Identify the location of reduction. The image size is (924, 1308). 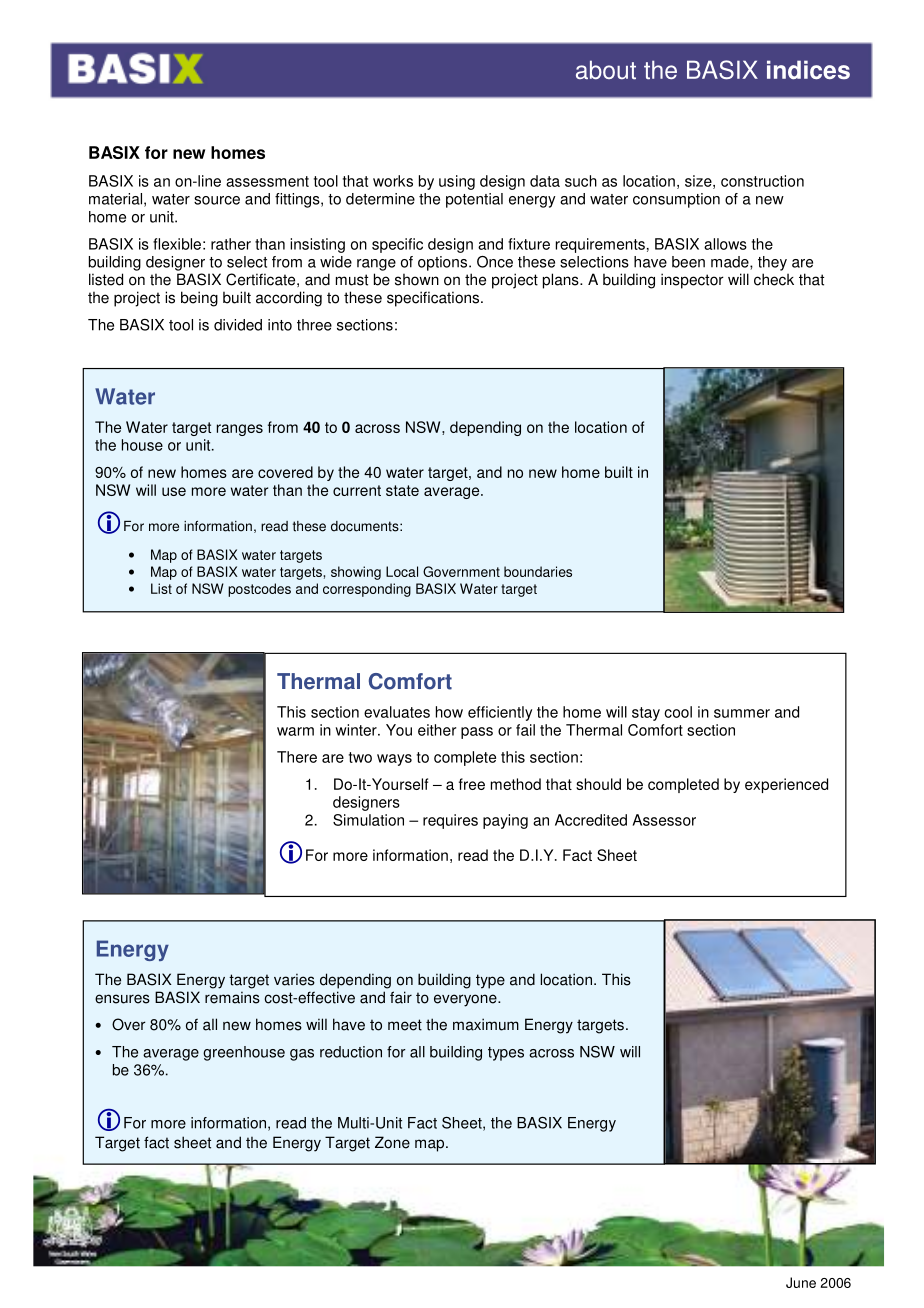
(351, 1052).
